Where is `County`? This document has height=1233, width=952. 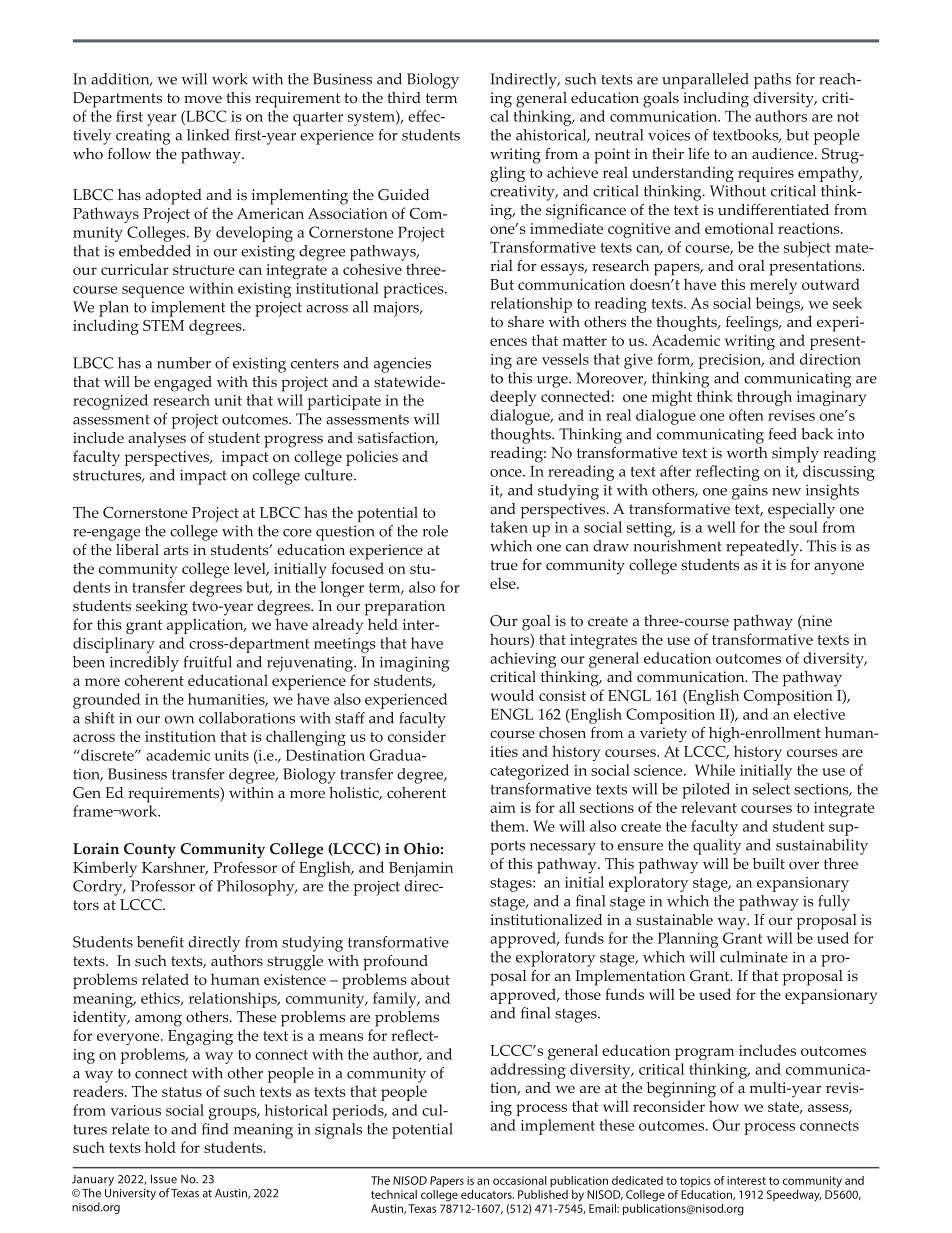
County is located at coordinates (150, 850).
